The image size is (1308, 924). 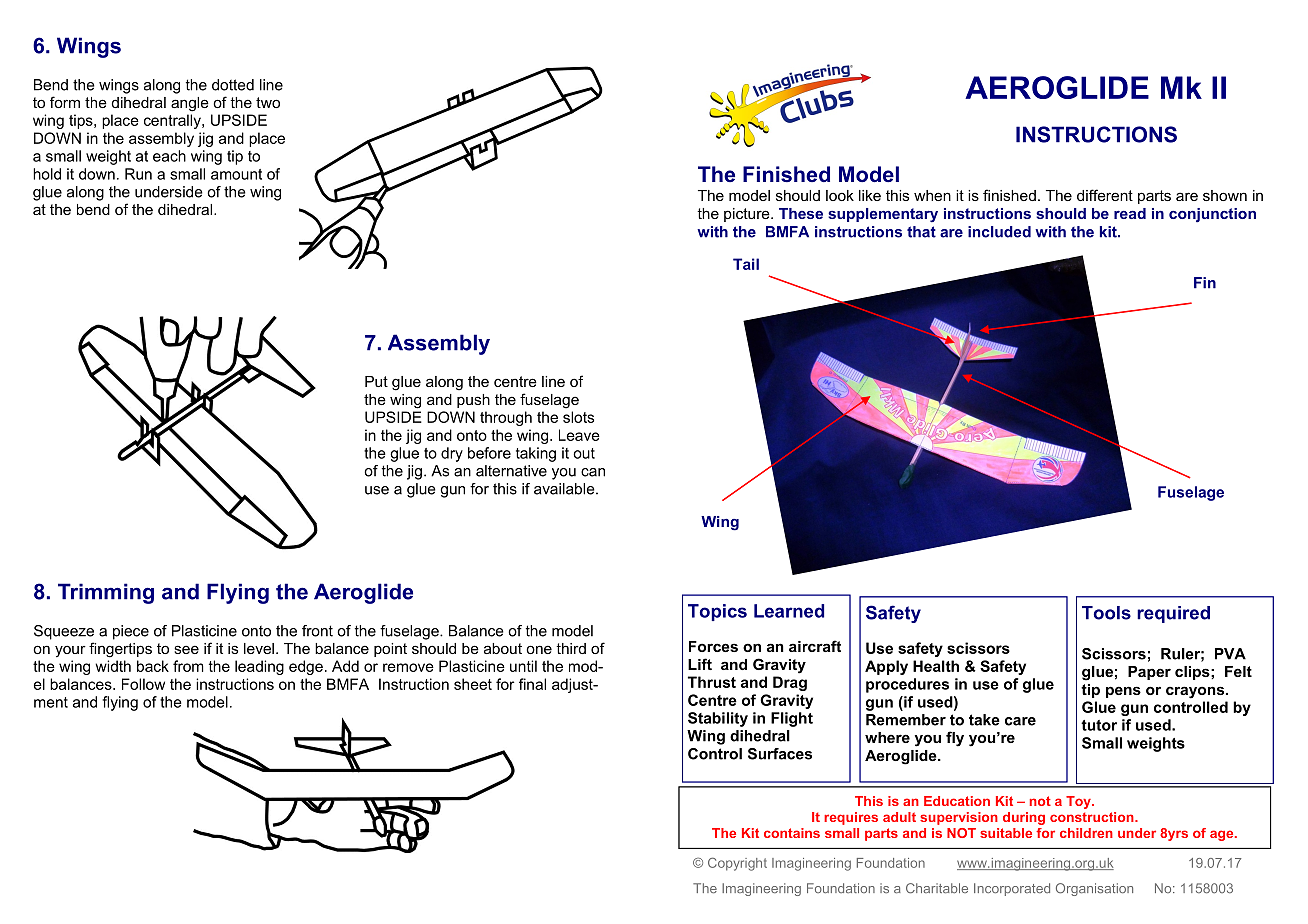 I want to click on Put, so click(x=376, y=381).
